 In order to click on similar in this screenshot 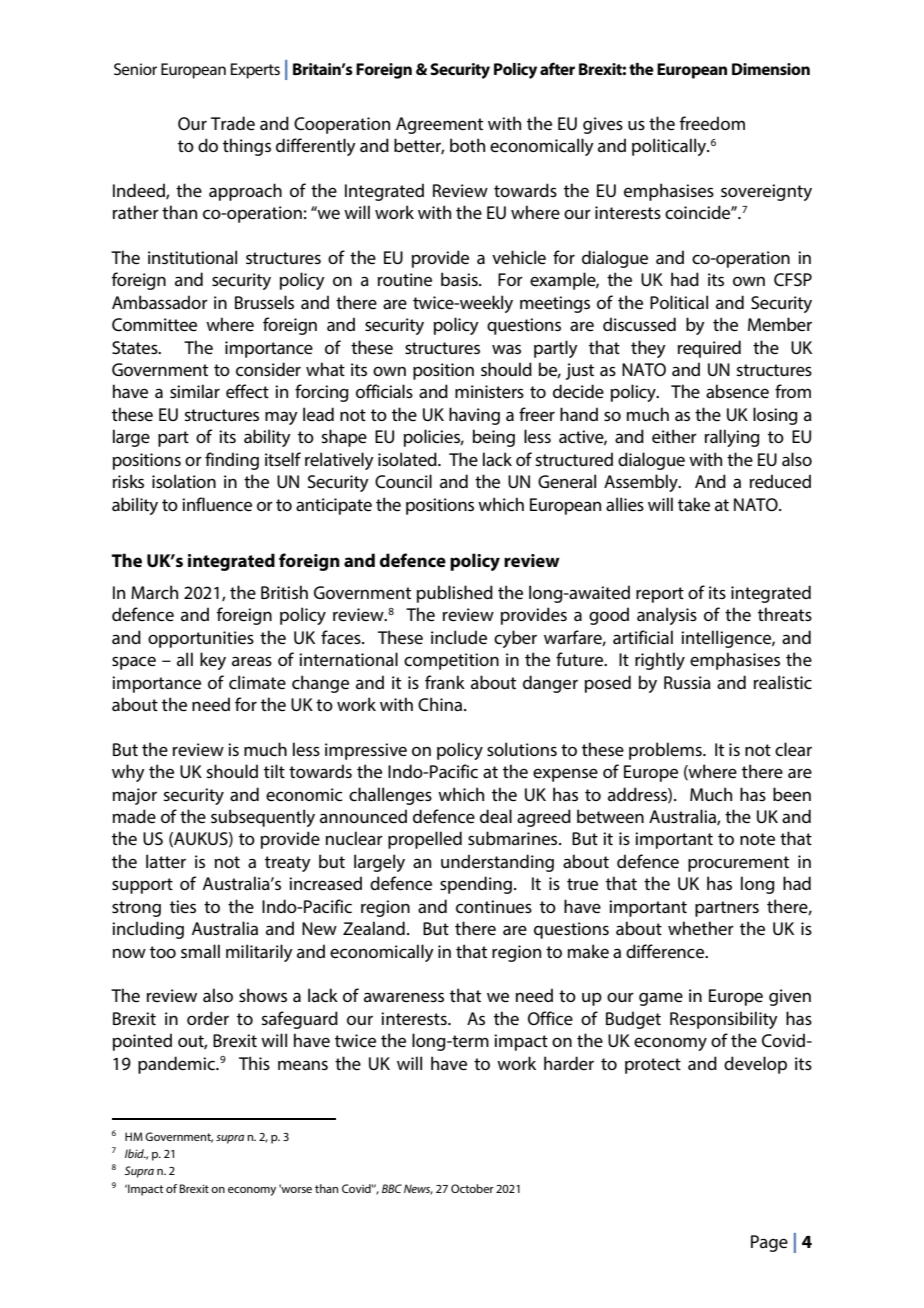, I will do `click(195, 391)`.
